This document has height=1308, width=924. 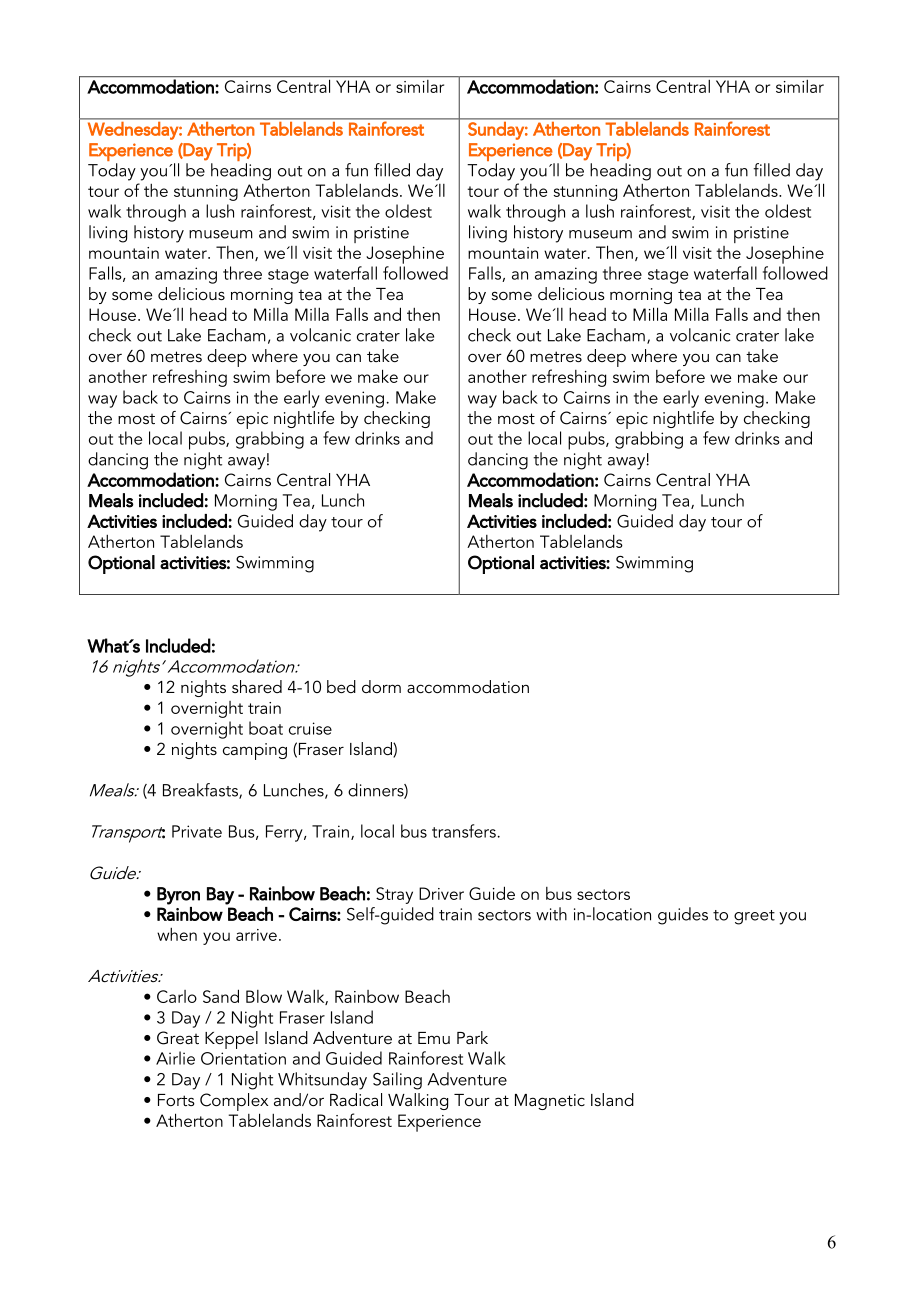 I want to click on bed, so click(x=341, y=686).
